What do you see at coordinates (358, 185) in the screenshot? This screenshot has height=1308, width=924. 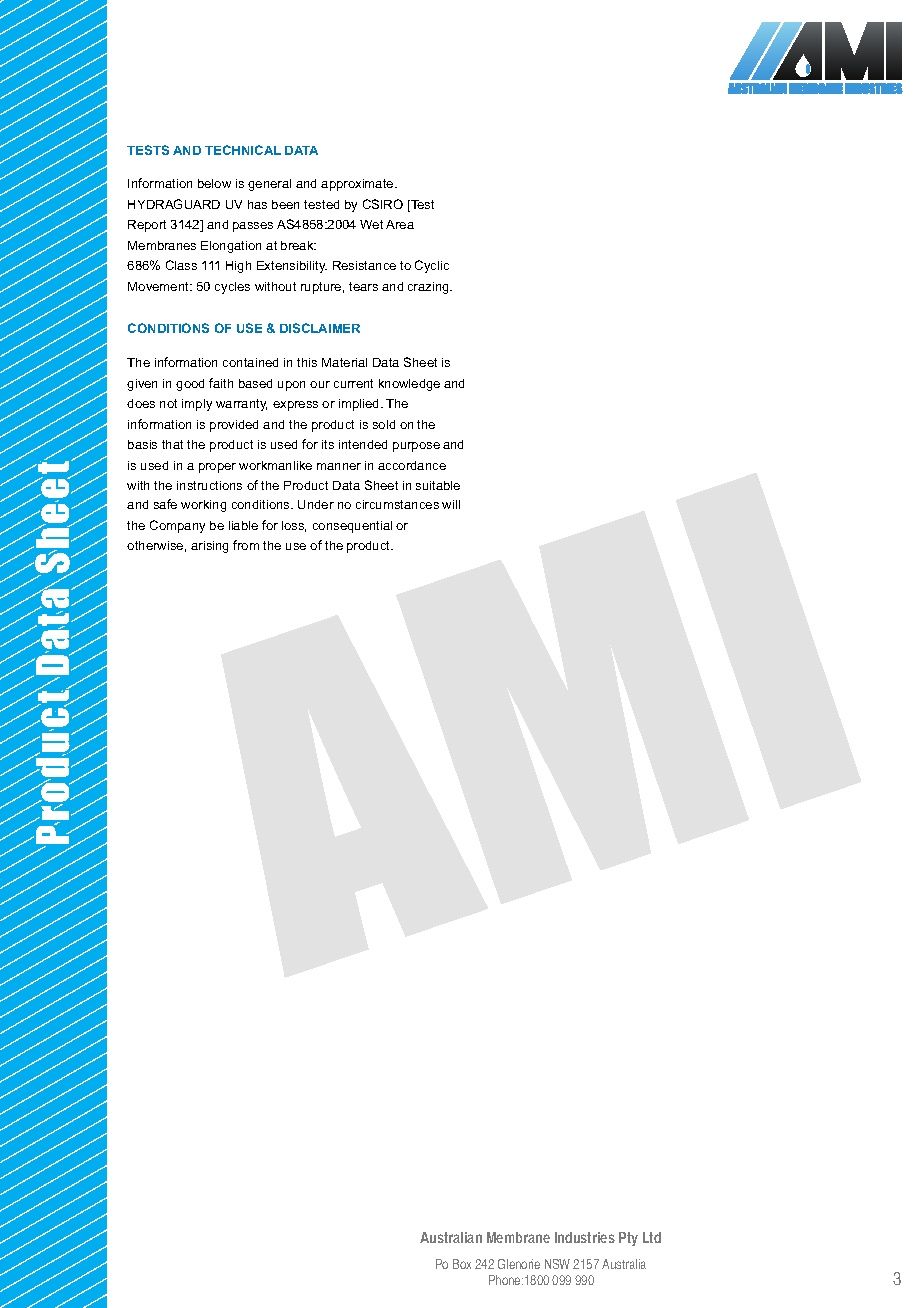 I see `approximate` at bounding box center [358, 185].
